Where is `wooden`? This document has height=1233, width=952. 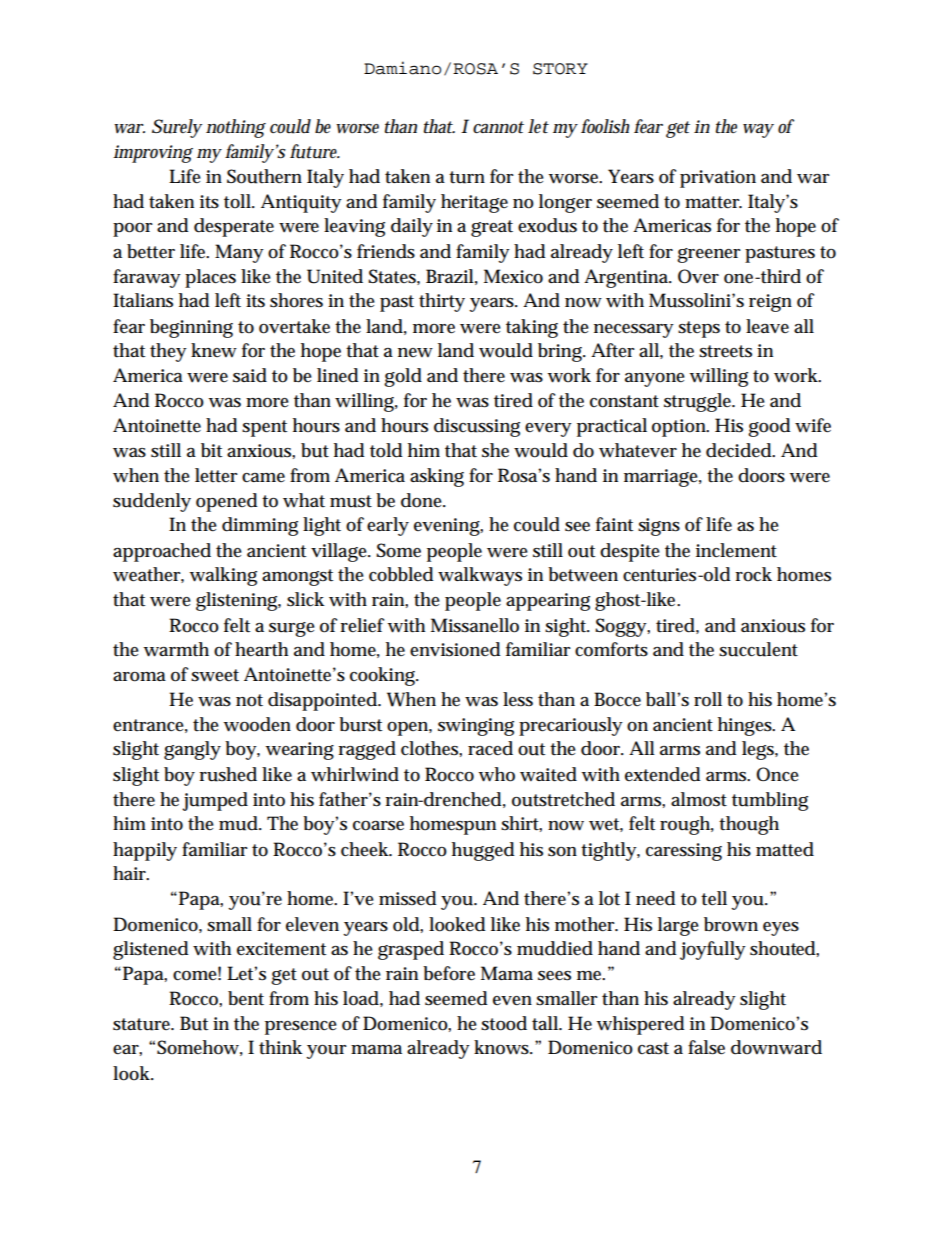
wooden is located at coordinates (257, 724).
